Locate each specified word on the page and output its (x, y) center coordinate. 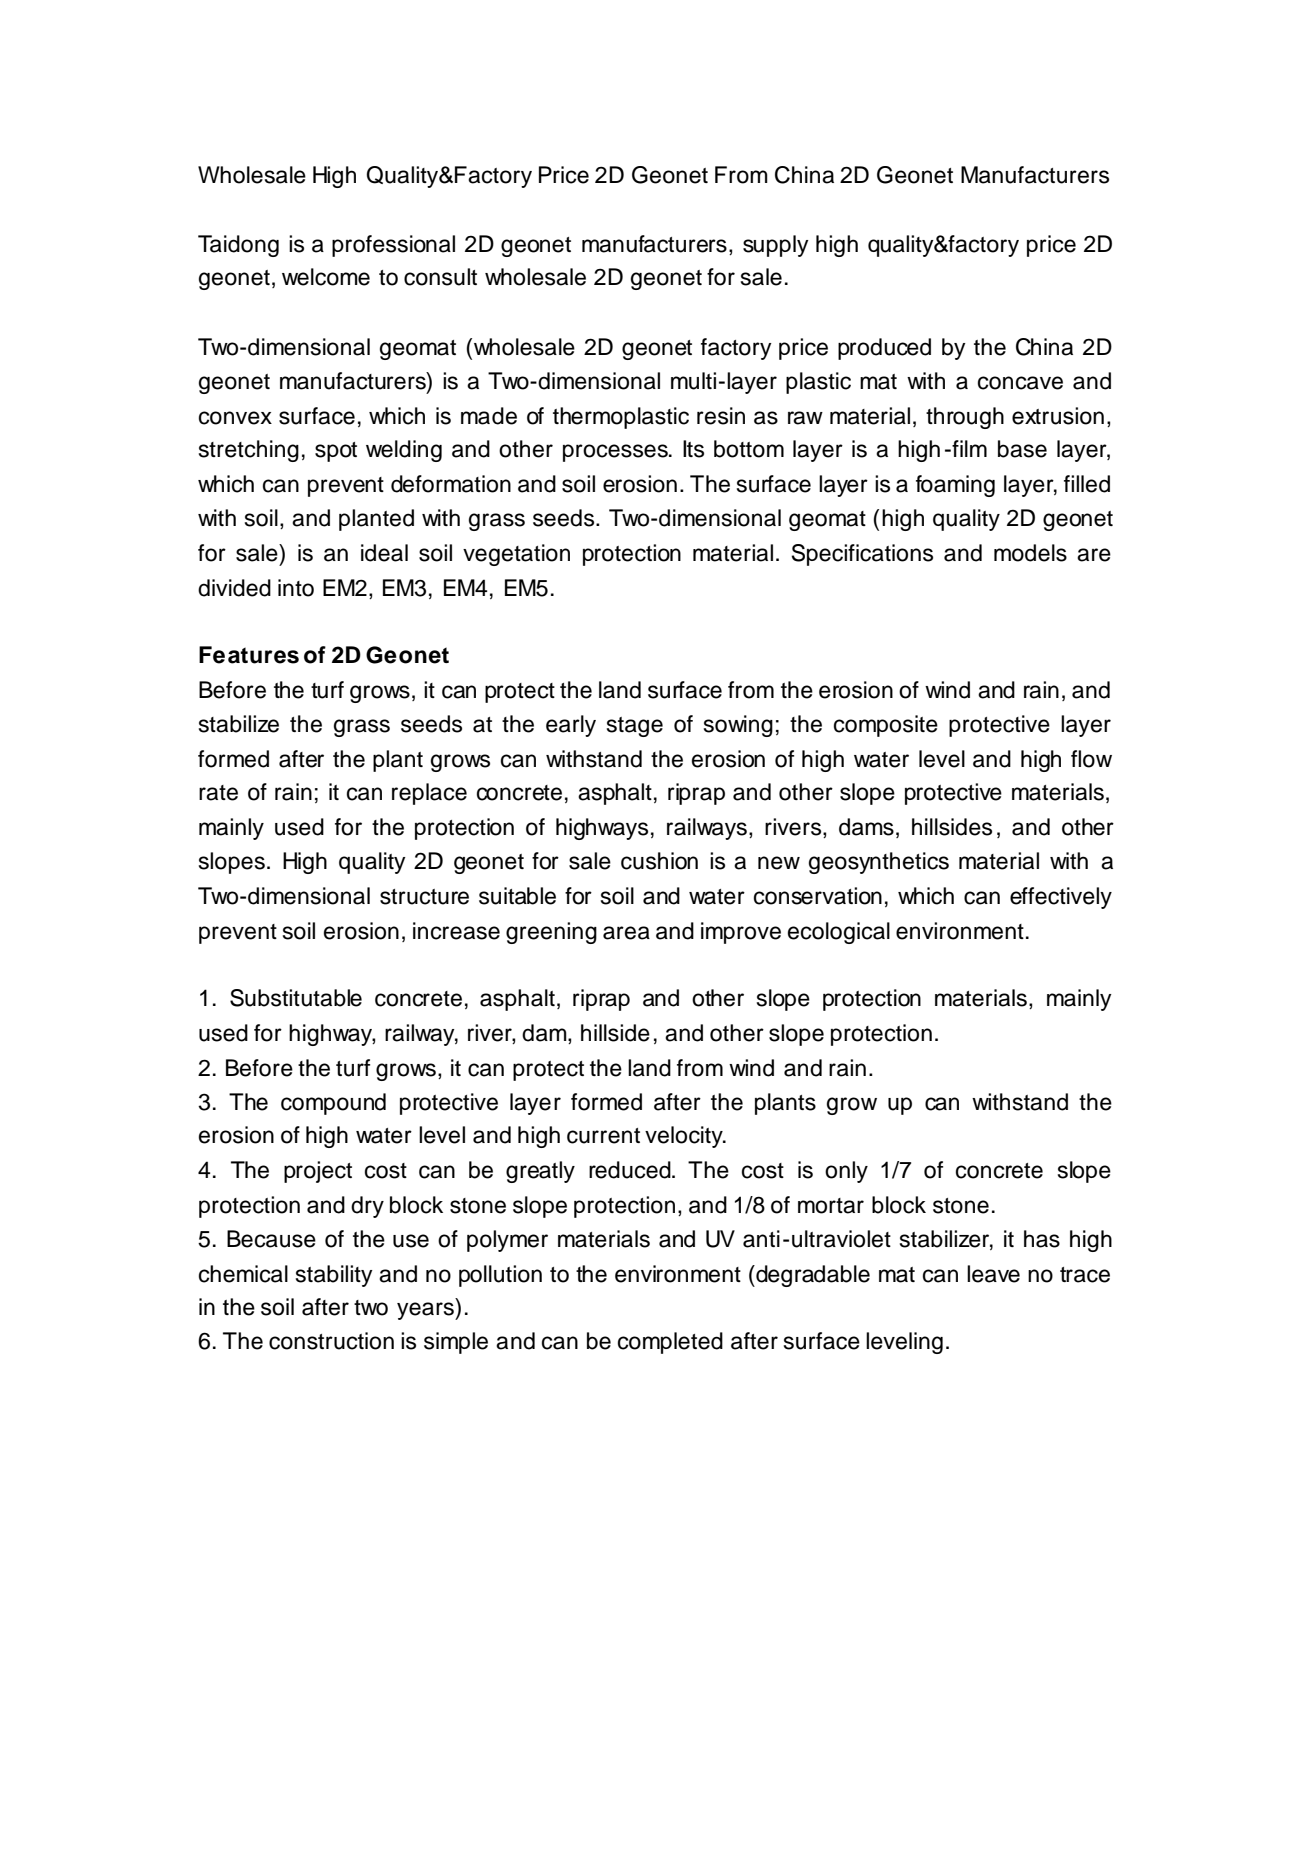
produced (884, 349)
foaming (955, 486)
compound (333, 1104)
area (626, 933)
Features (249, 655)
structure (424, 897)
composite (886, 726)
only (846, 1172)
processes (616, 453)
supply (776, 246)
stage (635, 727)
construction (331, 1341)
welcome (326, 277)
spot (336, 452)
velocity (685, 1137)
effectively (1061, 898)
